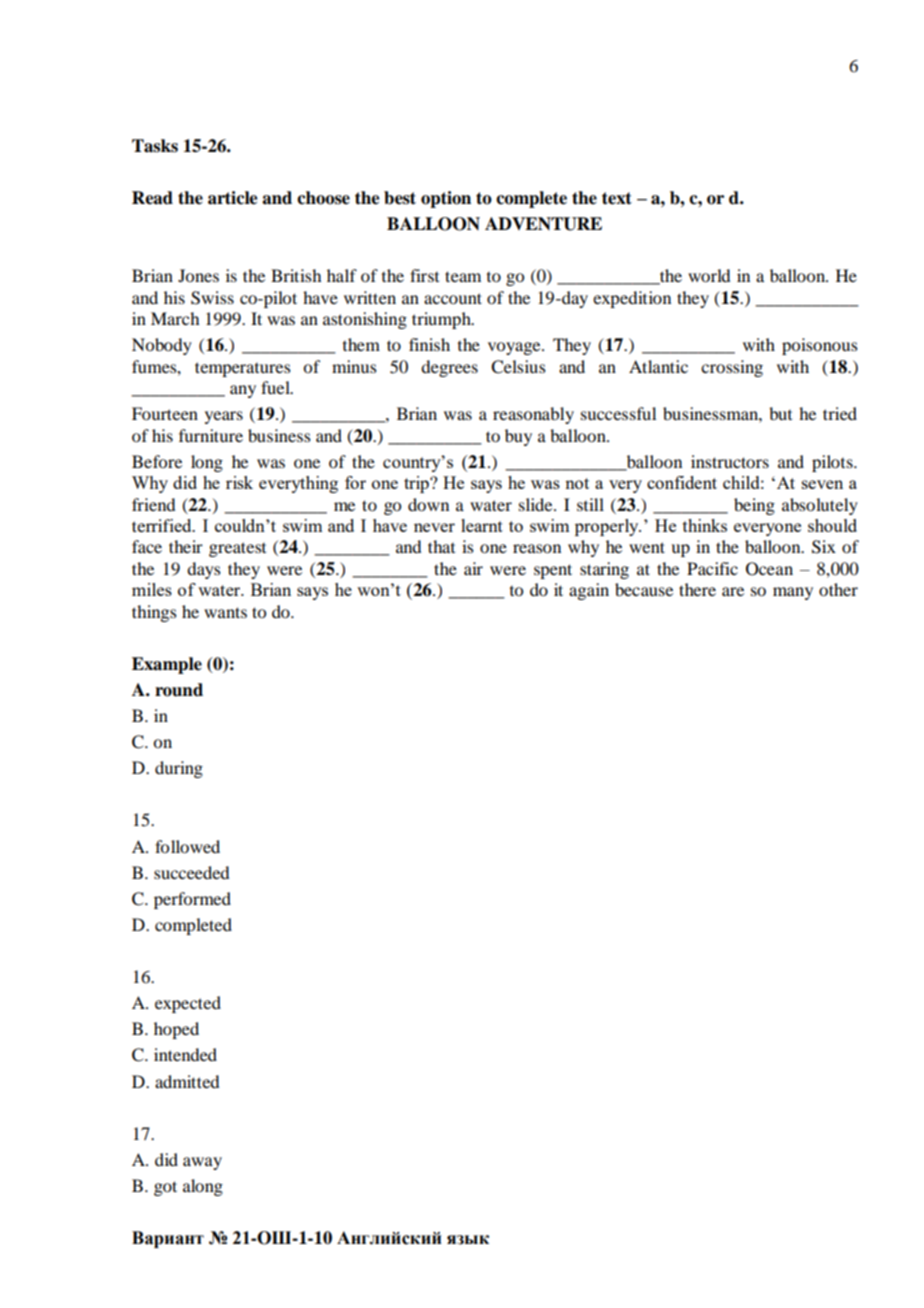 The width and height of the image is (924, 1308). Describe the element at coordinates (754, 506) in the image. I see `being` at that location.
